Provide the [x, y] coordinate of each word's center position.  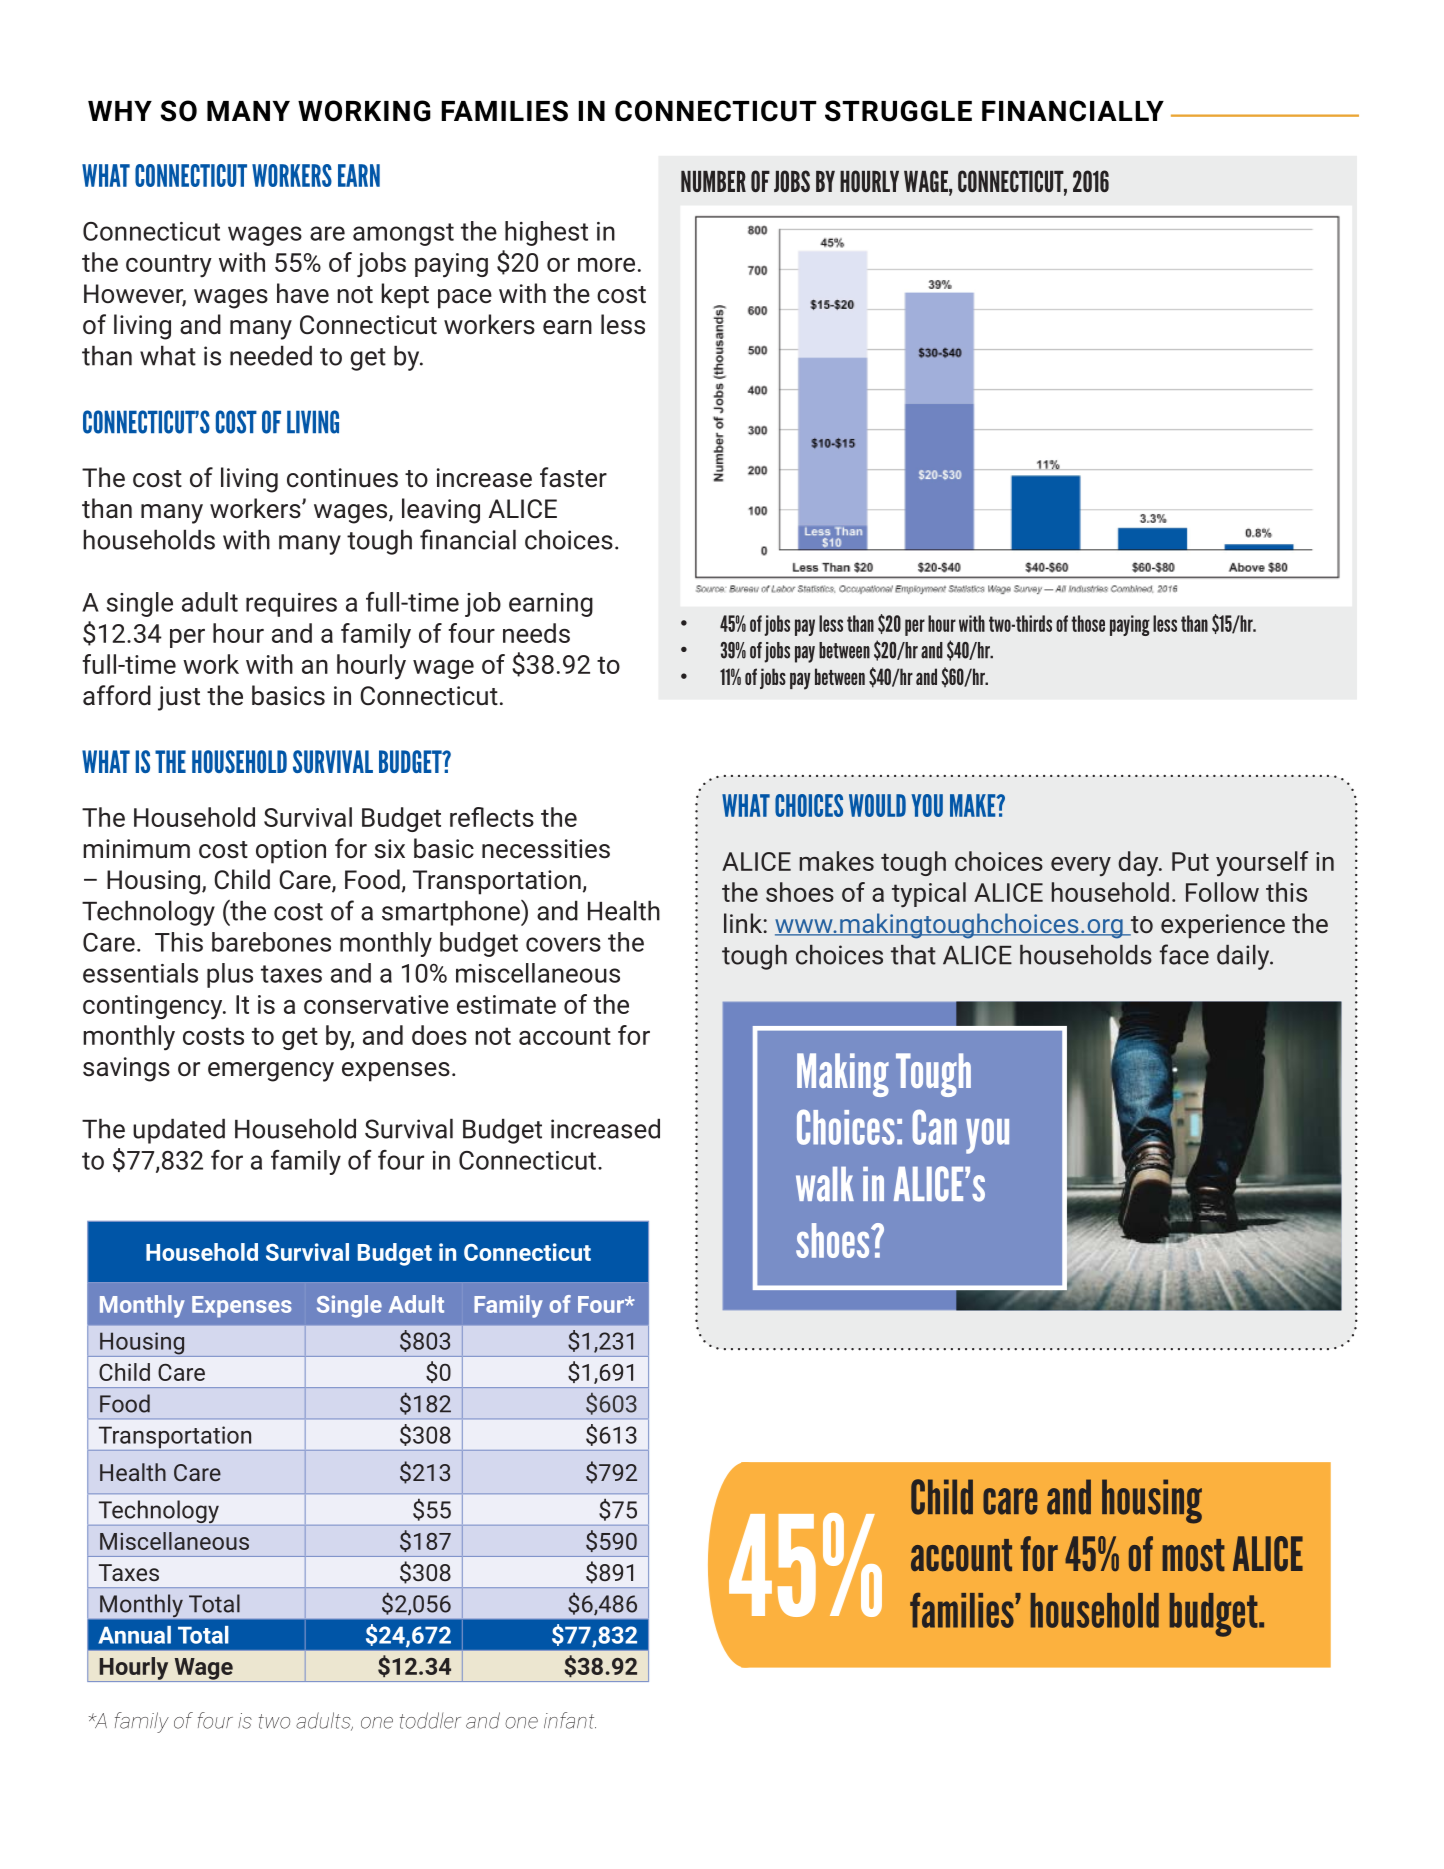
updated [179, 1131]
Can [935, 1127]
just [179, 698]
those [1088, 623]
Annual [134, 1635]
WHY [120, 111]
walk [825, 1184]
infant [570, 1720]
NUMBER [713, 181]
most [1194, 1555]
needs [536, 633]
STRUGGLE [898, 111]
